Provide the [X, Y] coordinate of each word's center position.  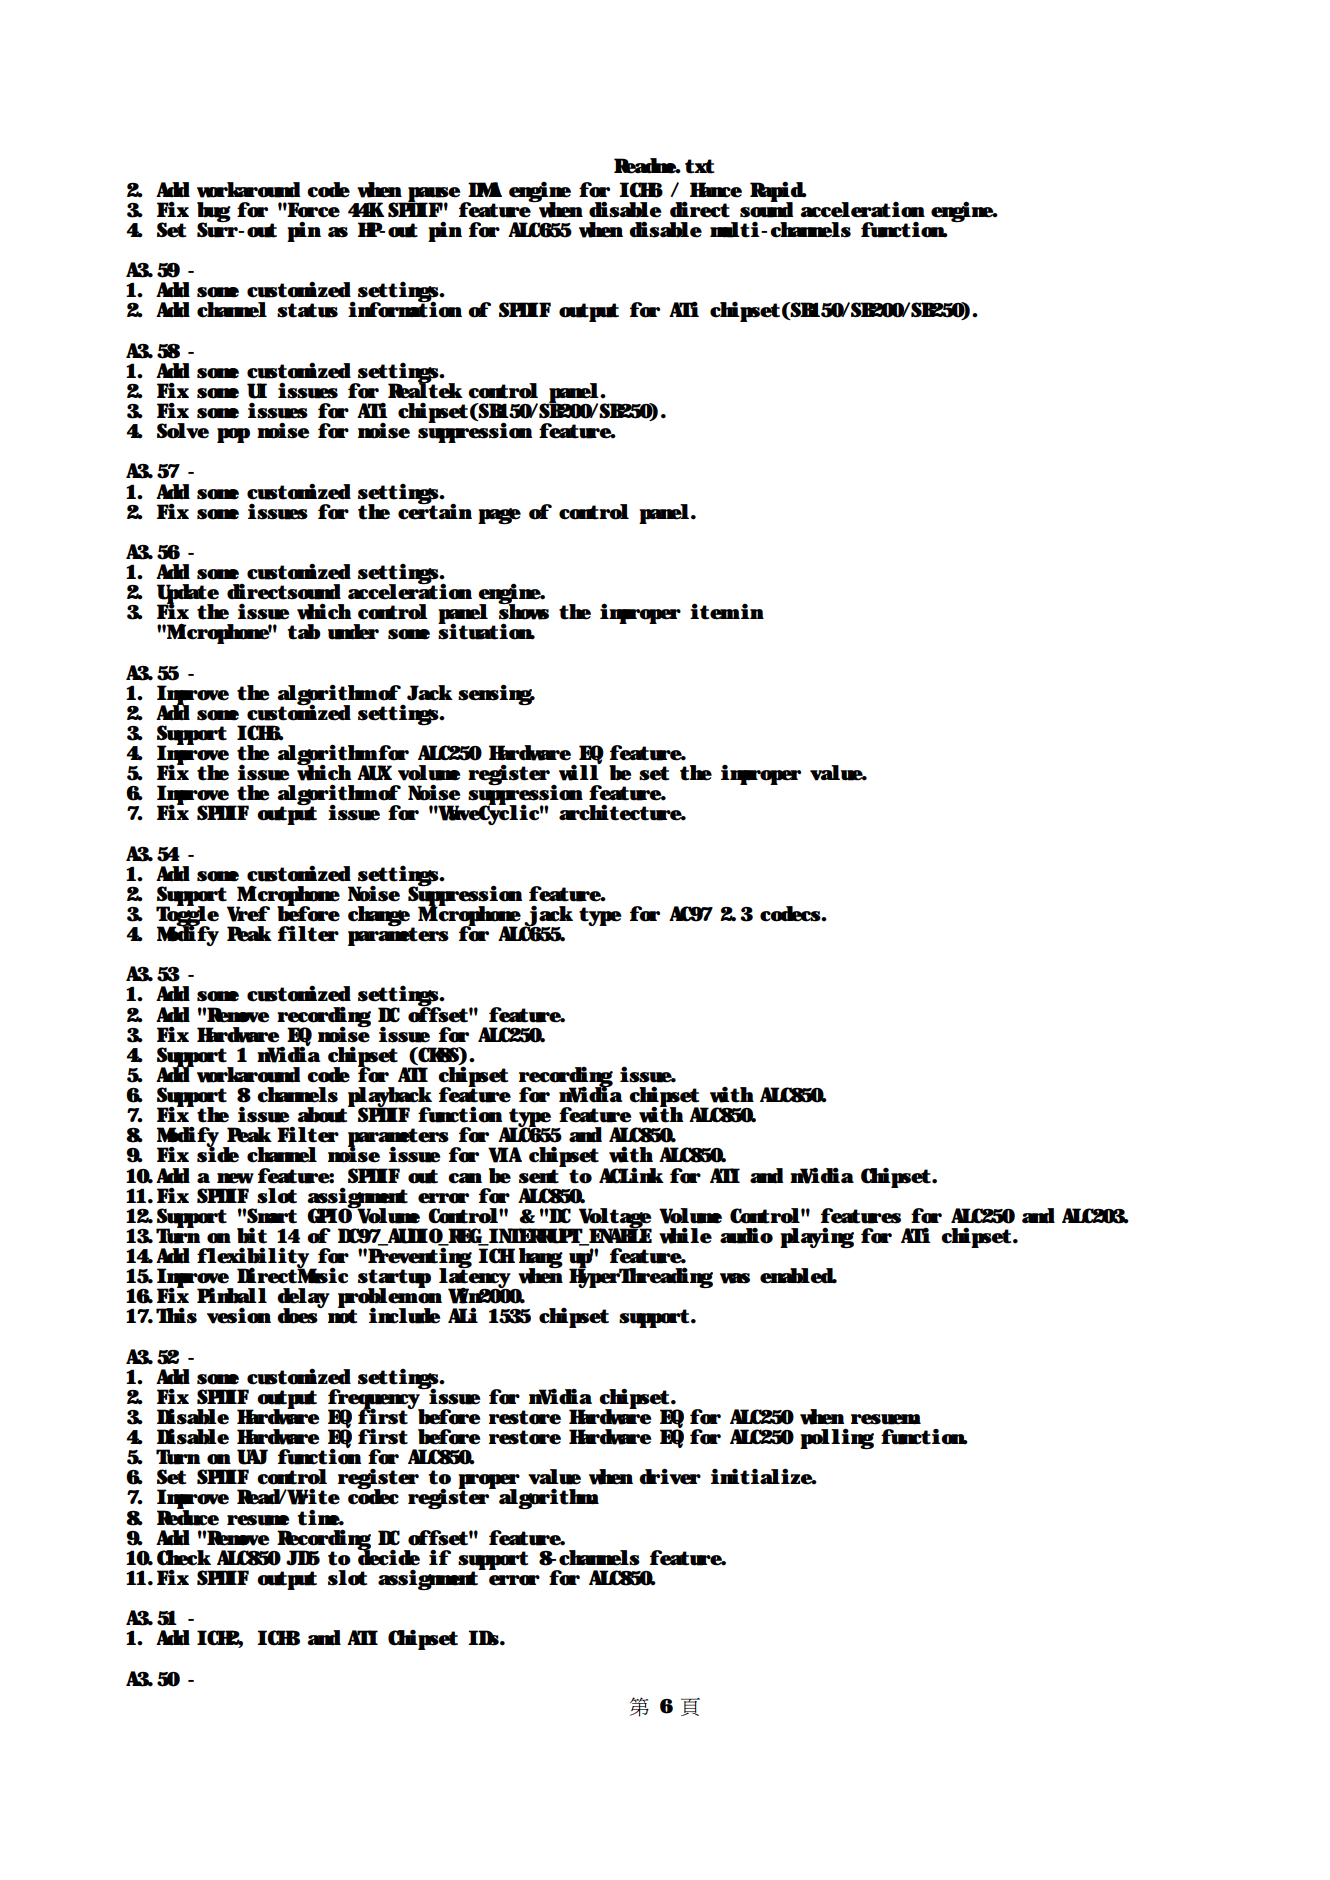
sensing [496, 694]
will [579, 771]
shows [523, 611]
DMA [485, 189]
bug [214, 213]
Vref [248, 914]
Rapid [778, 192]
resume [258, 1520]
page [499, 516]
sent [539, 1176]
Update [188, 595]
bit [252, 1236]
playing [817, 1237]
